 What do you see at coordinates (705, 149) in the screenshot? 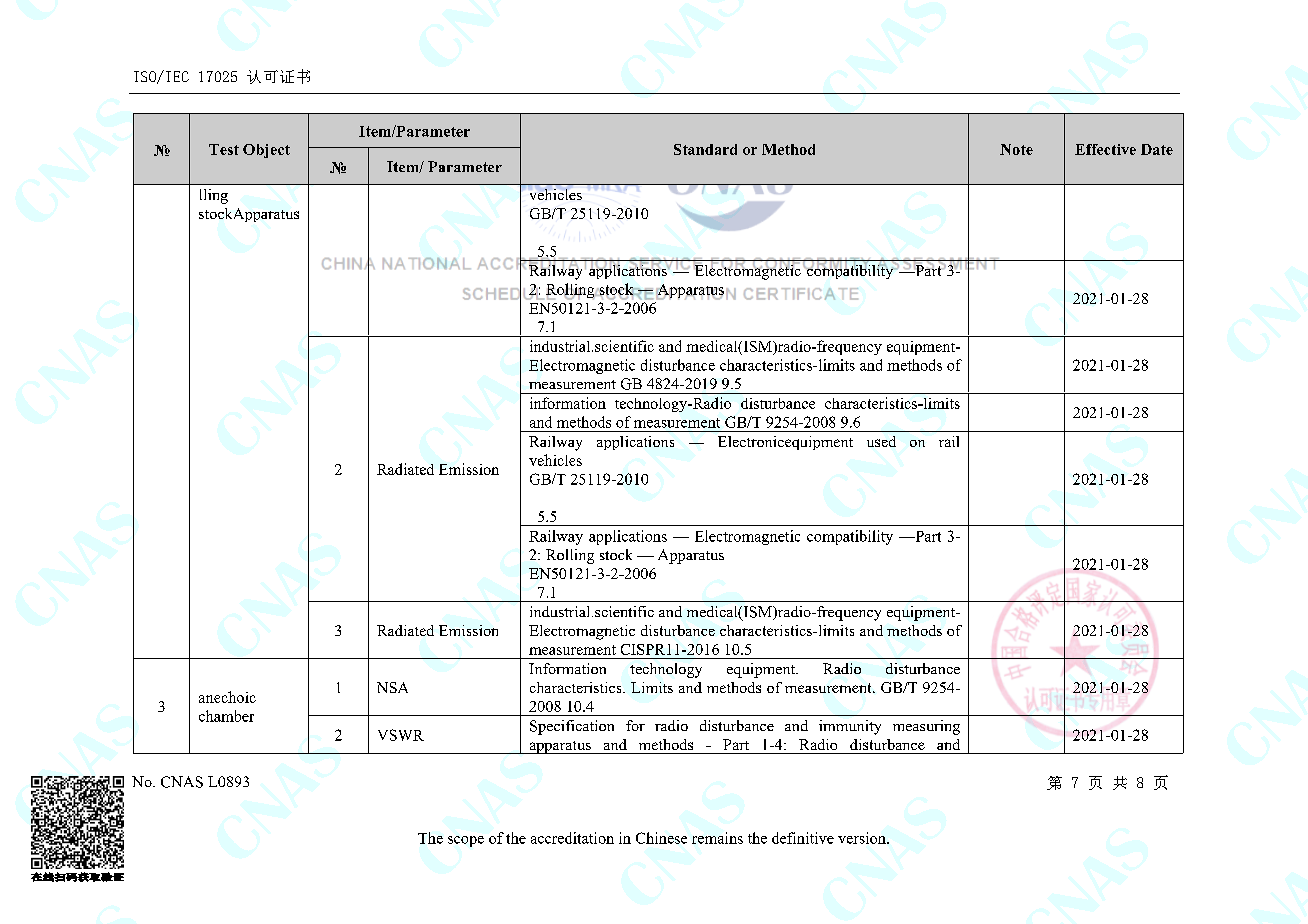
I see `Standard` at bounding box center [705, 149].
